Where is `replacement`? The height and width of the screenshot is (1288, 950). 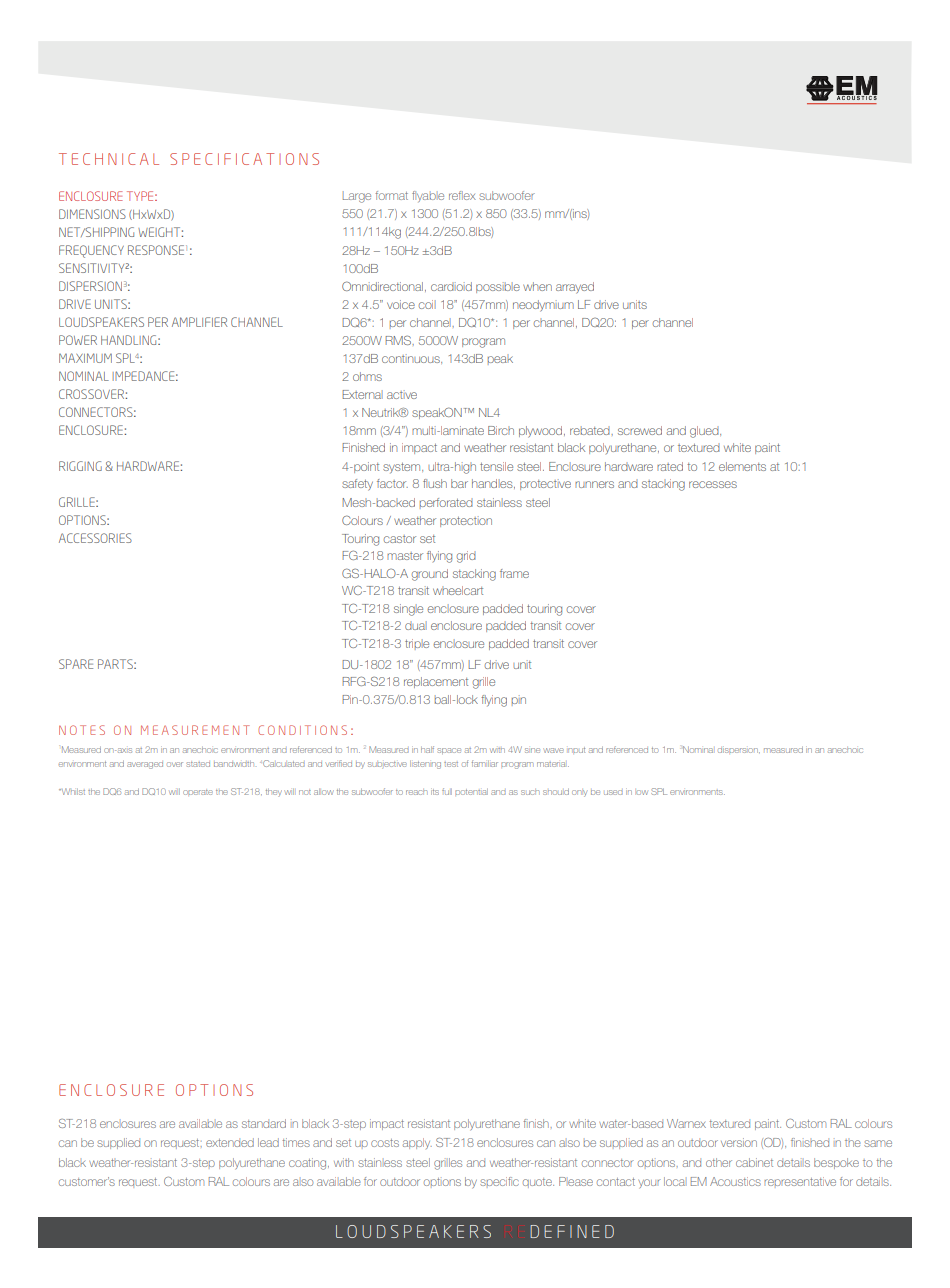
replacement is located at coordinates (436, 682).
